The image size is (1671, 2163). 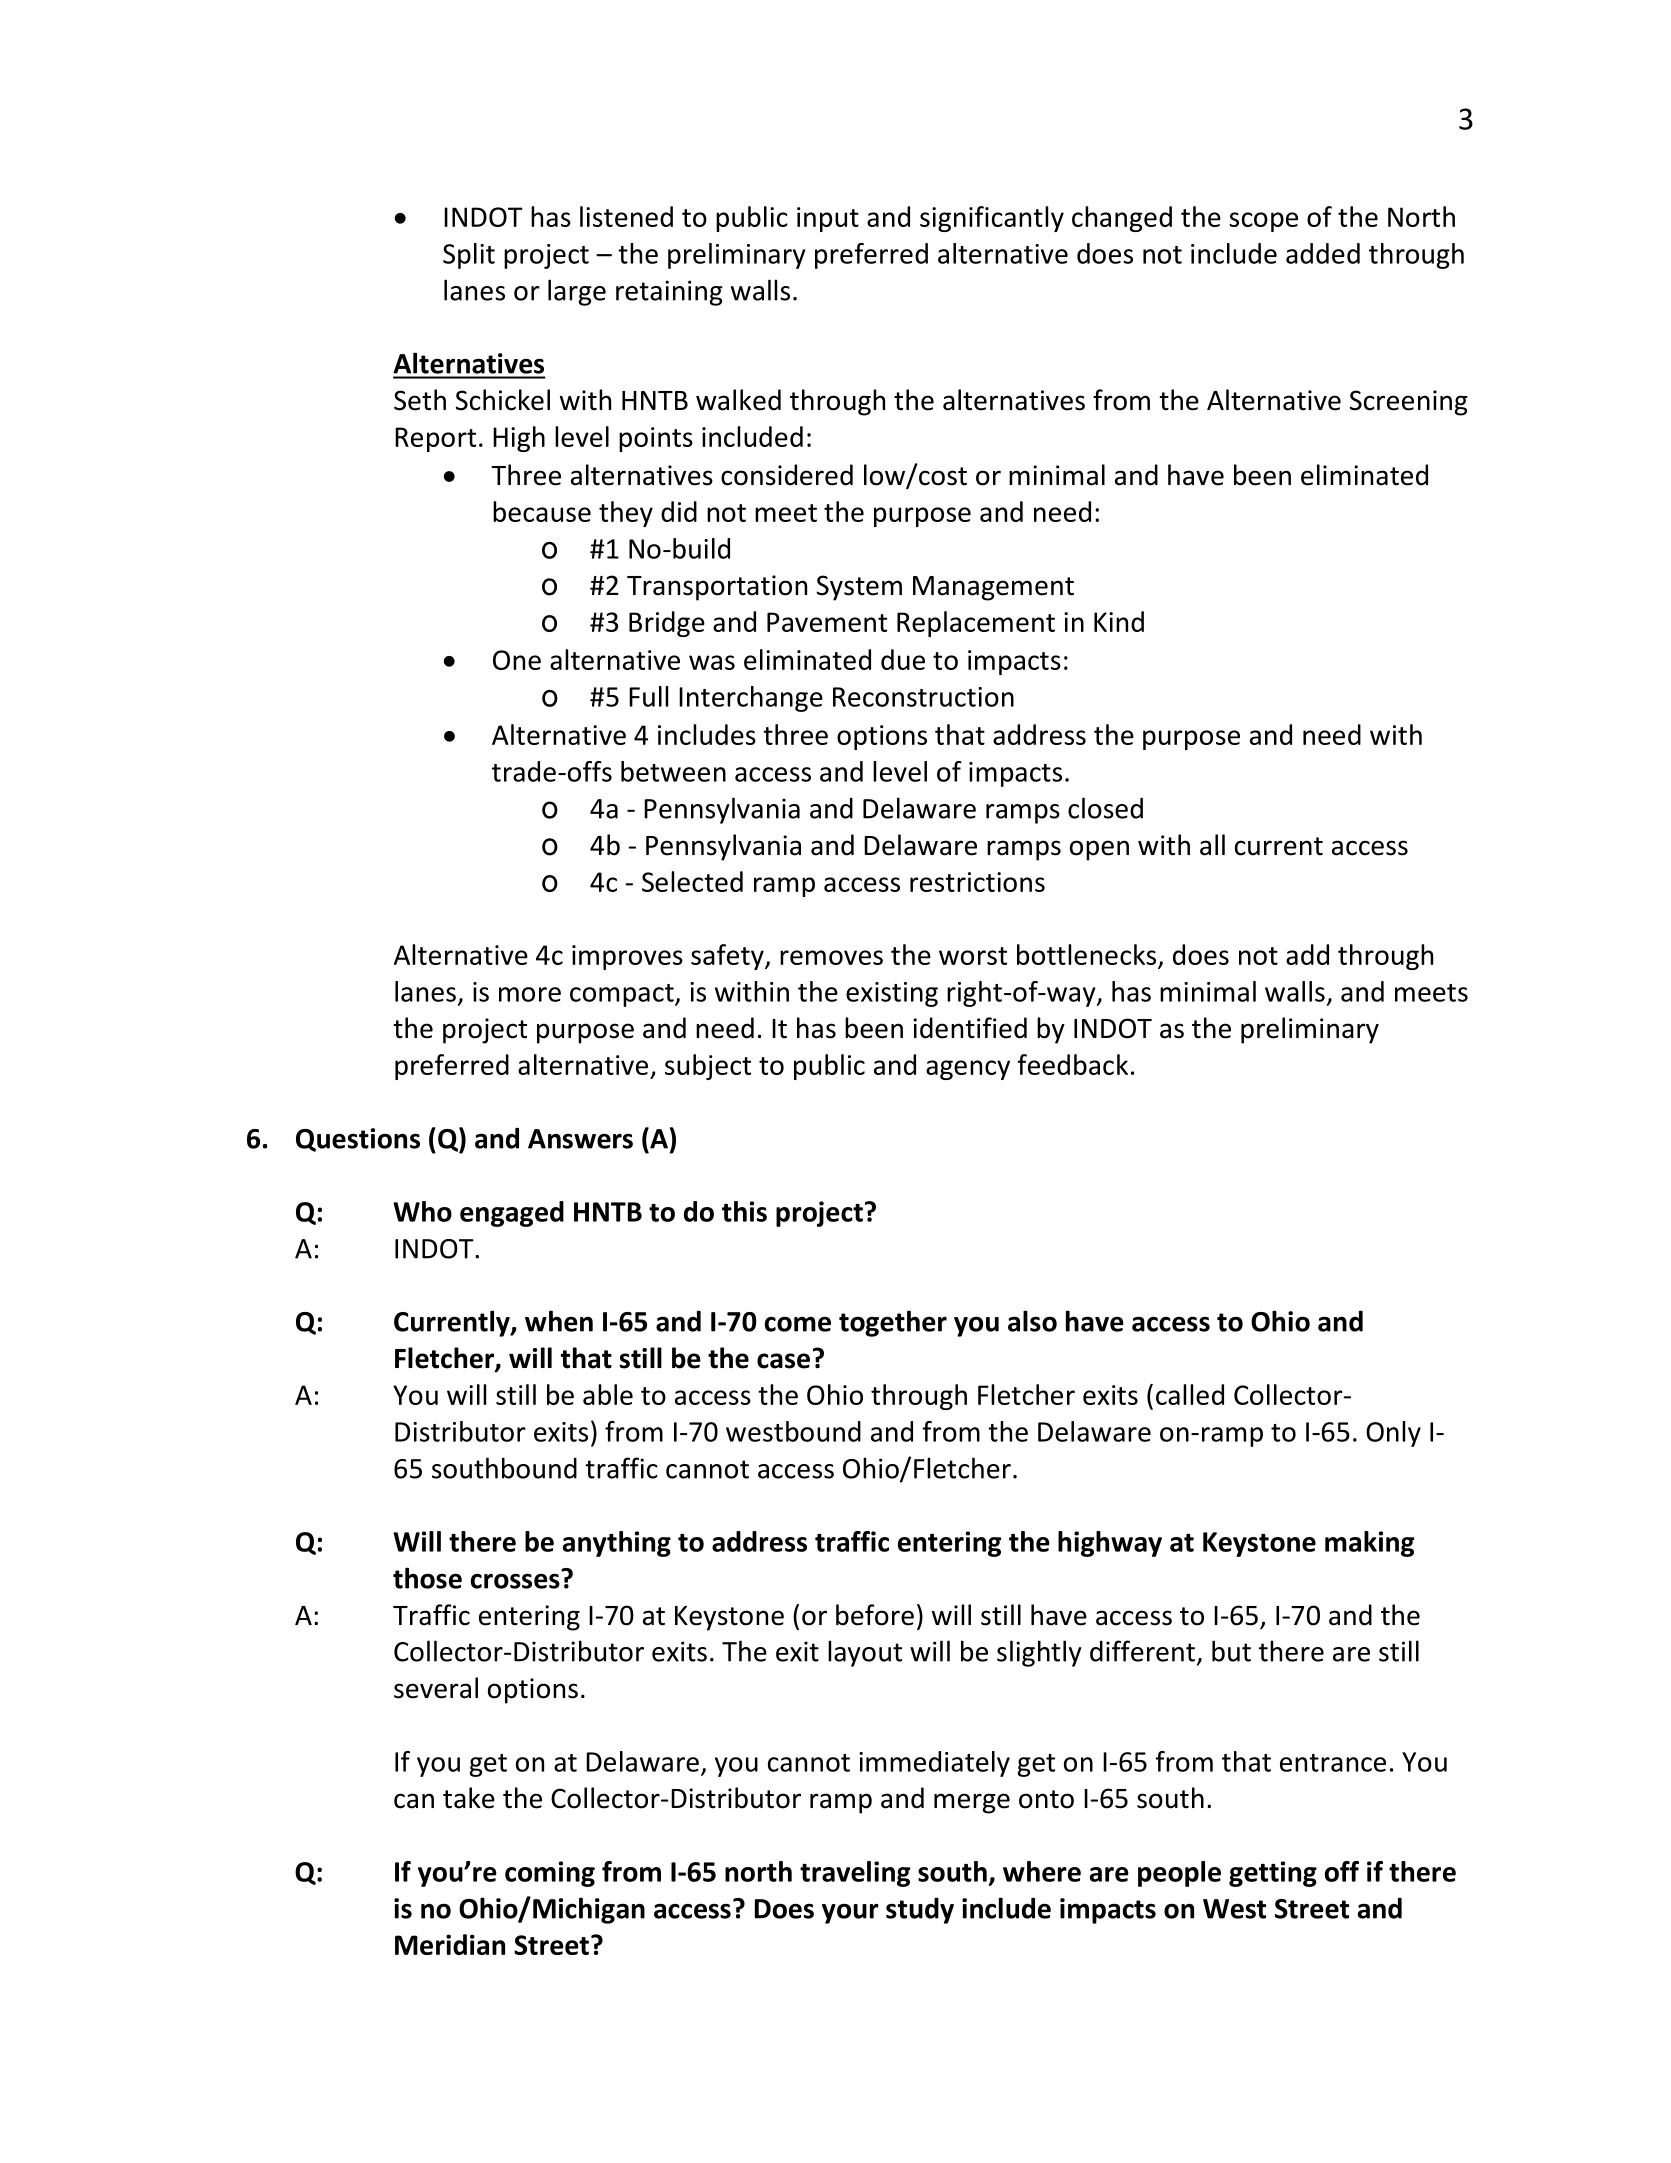 What do you see at coordinates (875, 1615) in the document?
I see `before` at bounding box center [875, 1615].
